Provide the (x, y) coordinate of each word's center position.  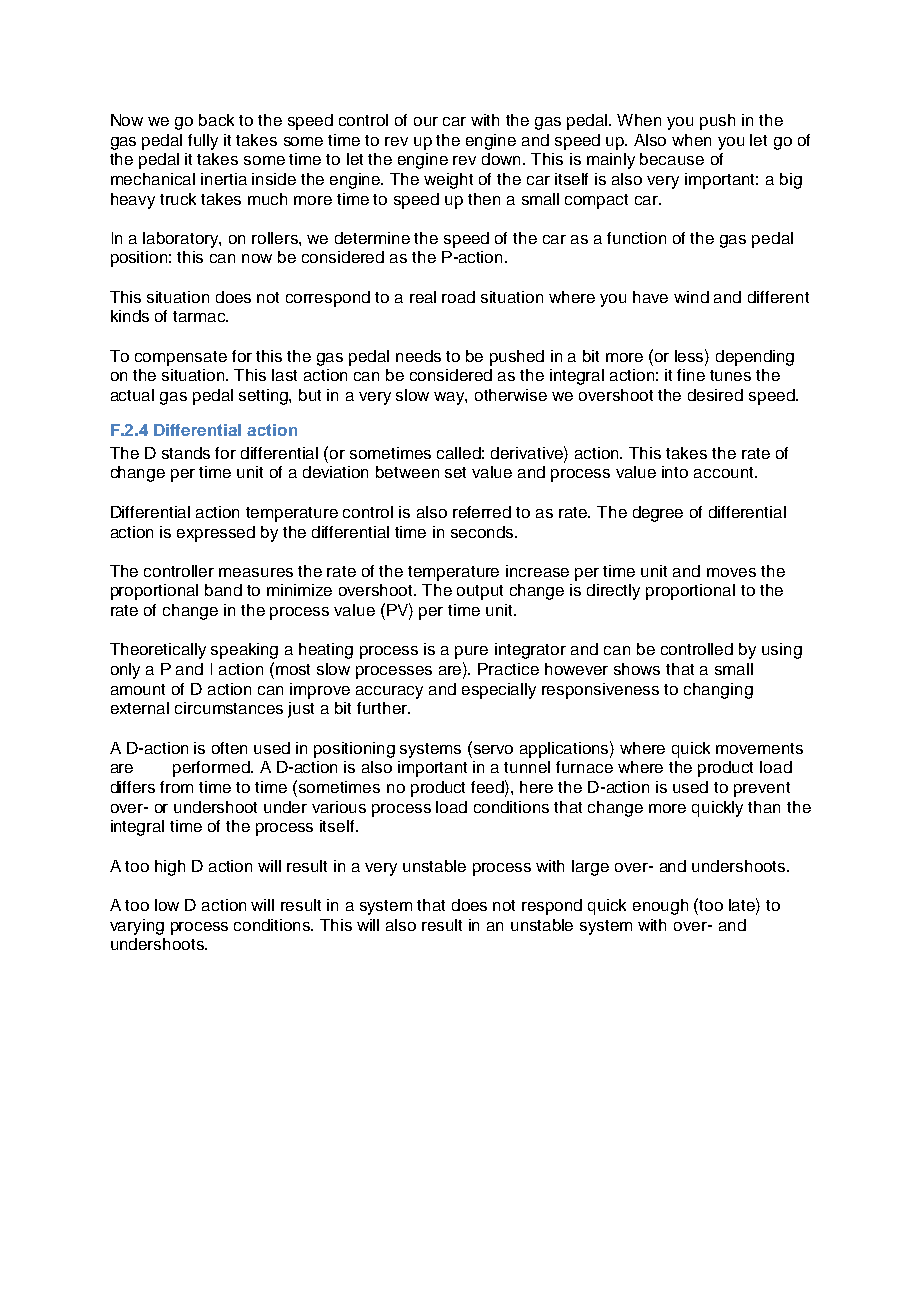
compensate (181, 358)
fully (203, 142)
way (450, 398)
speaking (244, 651)
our (426, 121)
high (170, 868)
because (672, 159)
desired (715, 395)
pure (471, 652)
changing (718, 691)
